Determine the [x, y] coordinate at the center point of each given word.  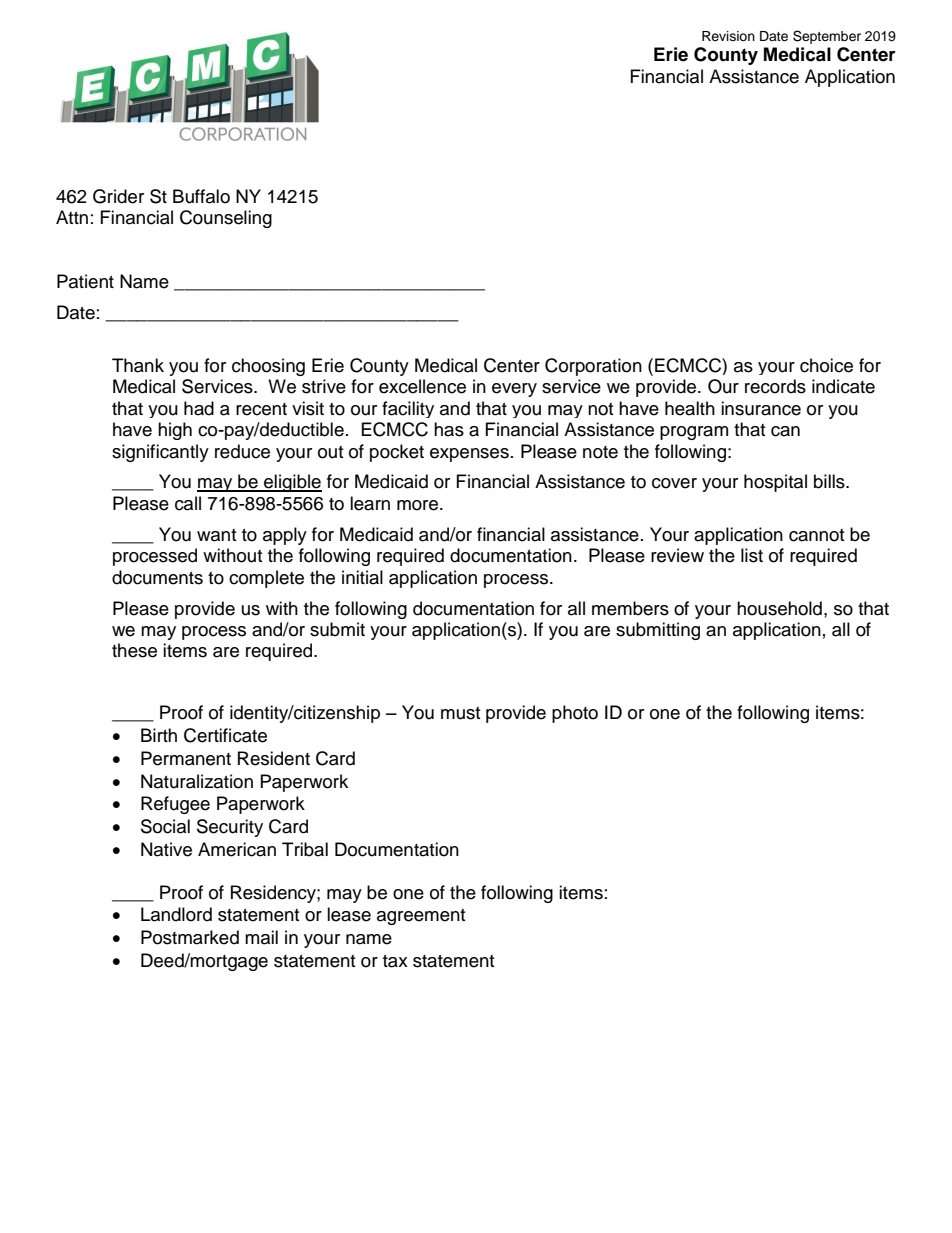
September [827, 37]
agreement [421, 917]
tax [395, 961]
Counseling [226, 219]
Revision [728, 36]
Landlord [176, 914]
